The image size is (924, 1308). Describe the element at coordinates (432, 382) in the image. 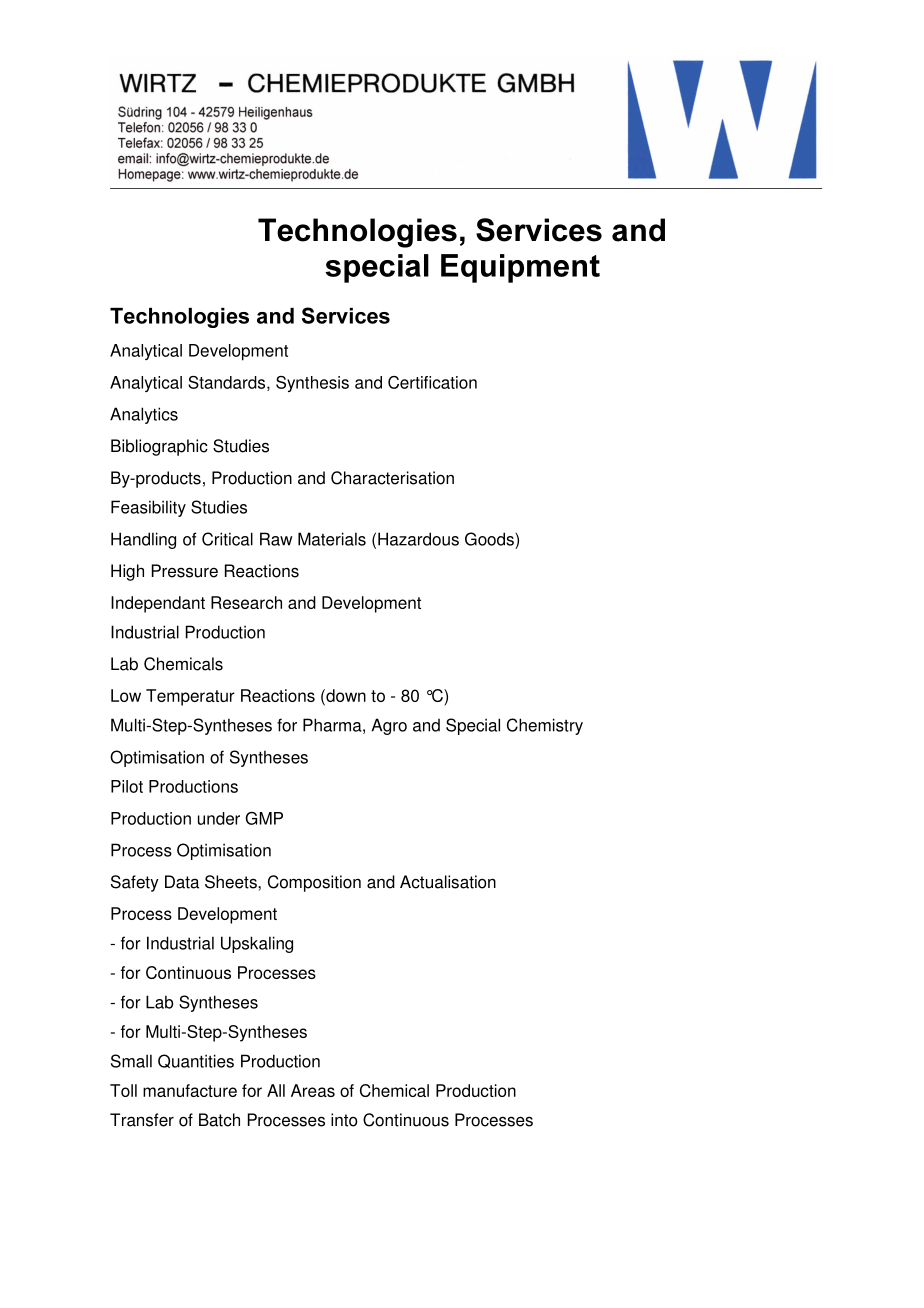

I see `Certification` at that location.
